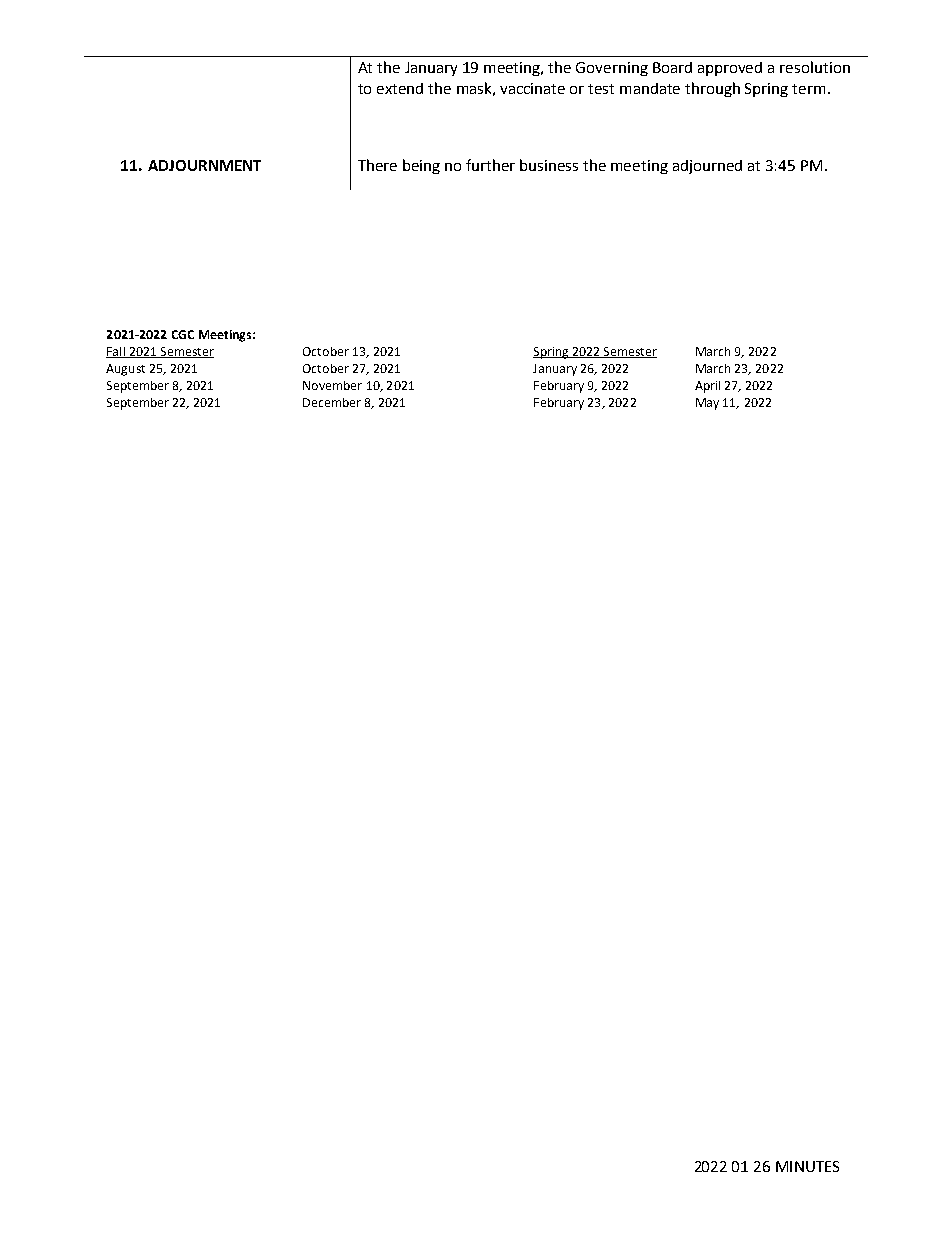 Image resolution: width=952 pixels, height=1233 pixels. What do you see at coordinates (400, 88) in the image?
I see `extend` at bounding box center [400, 88].
